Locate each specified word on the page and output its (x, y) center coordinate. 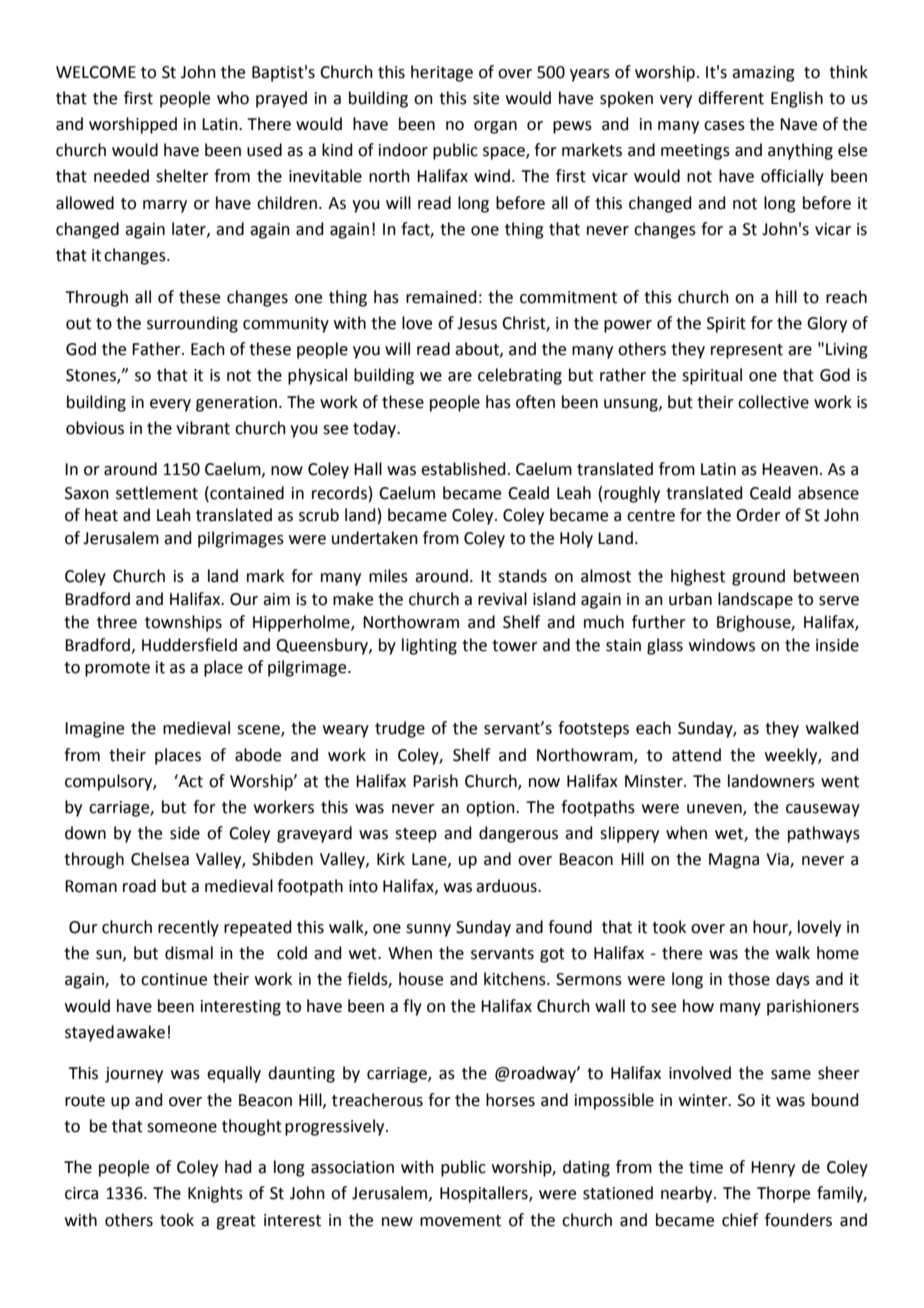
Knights (215, 1194)
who (233, 98)
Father (157, 349)
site (486, 98)
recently (188, 928)
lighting (429, 646)
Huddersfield (189, 645)
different (731, 98)
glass (665, 646)
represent (747, 351)
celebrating (520, 376)
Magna (734, 861)
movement (460, 1221)
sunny (428, 930)
